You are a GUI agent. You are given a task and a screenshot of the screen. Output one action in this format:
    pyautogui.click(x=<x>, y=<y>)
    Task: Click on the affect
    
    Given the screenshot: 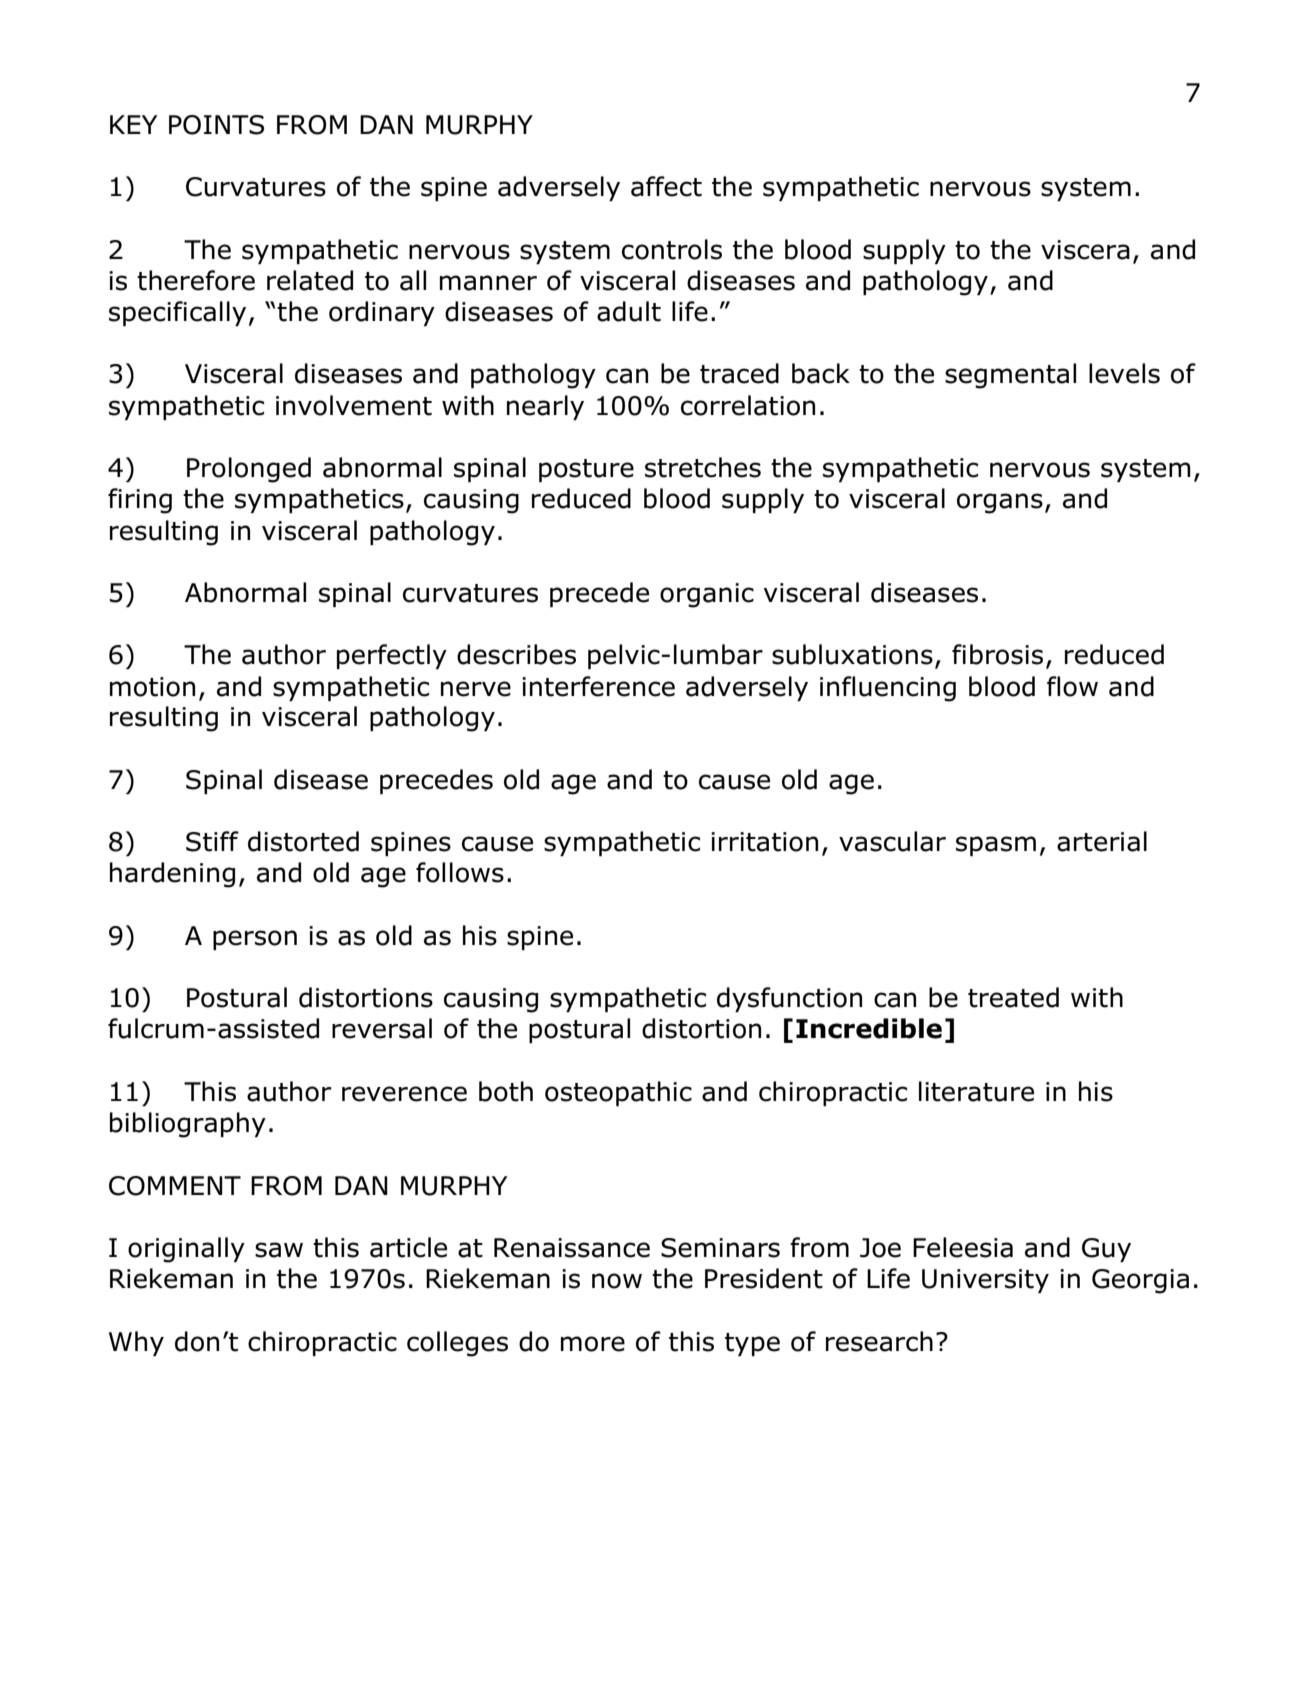 What is the action you would take?
    pyautogui.click(x=666, y=186)
